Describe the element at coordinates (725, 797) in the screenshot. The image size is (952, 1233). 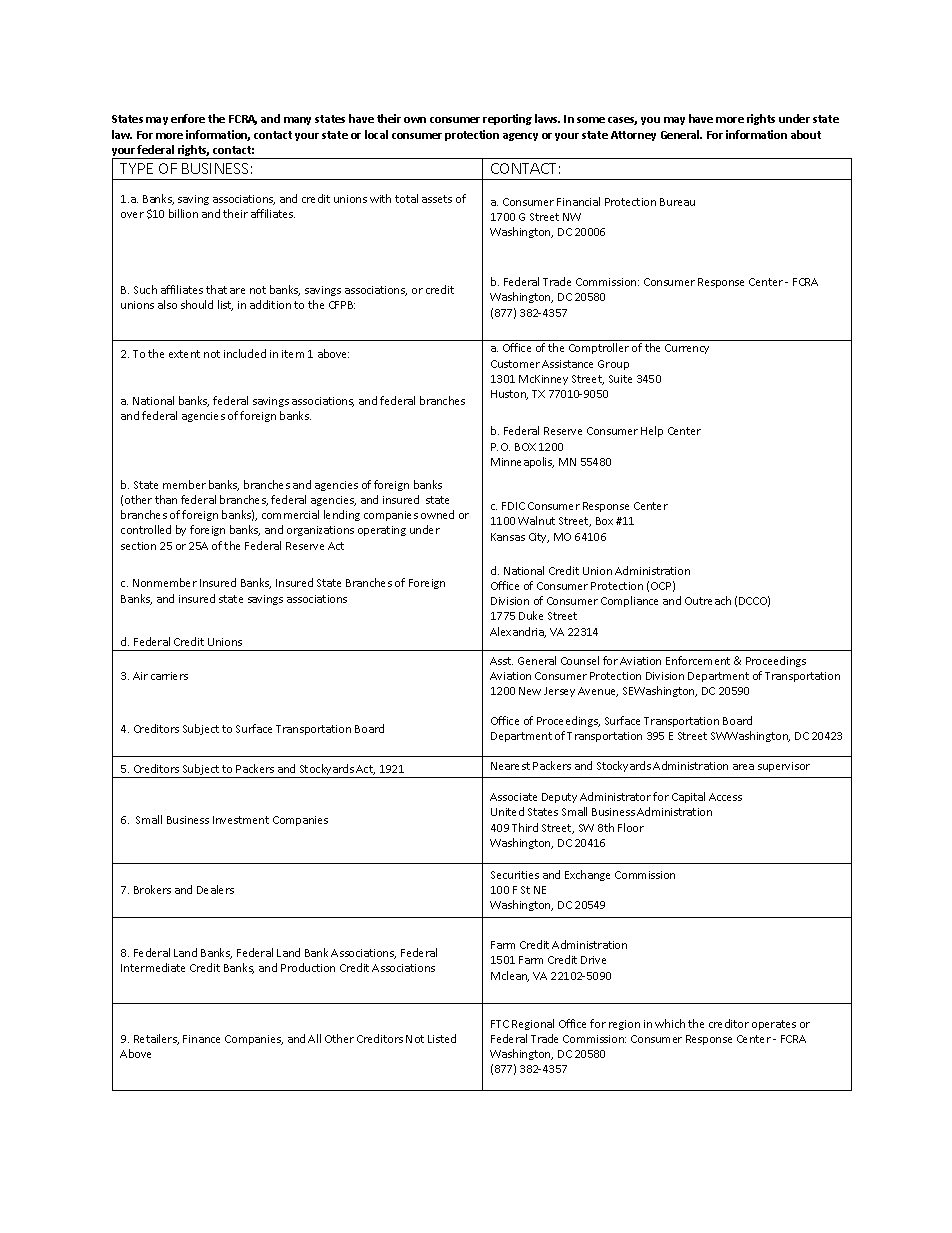
I see `Access` at that location.
